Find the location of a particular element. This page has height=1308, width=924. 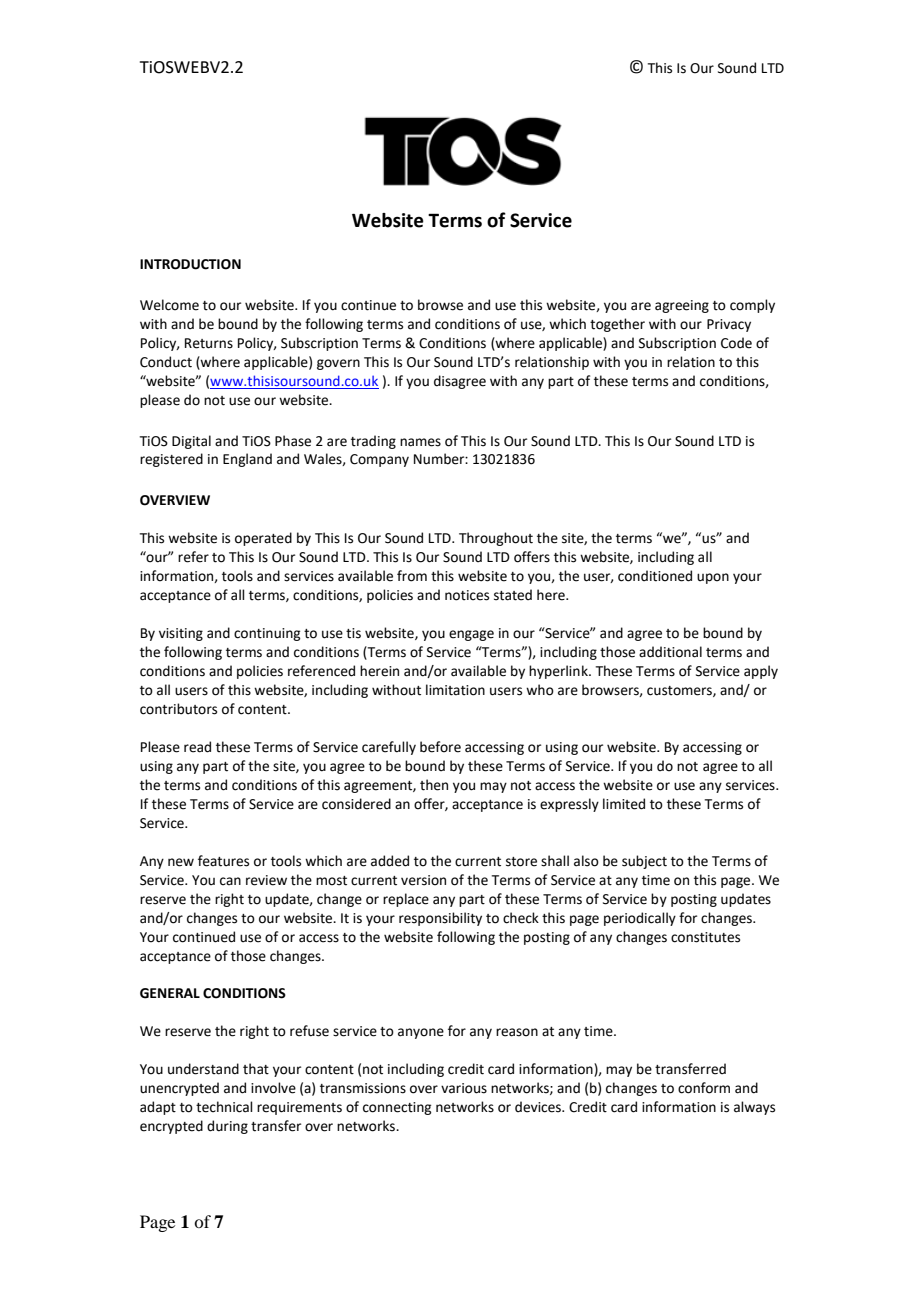

INTRODUCTION is located at coordinates (190, 264).
